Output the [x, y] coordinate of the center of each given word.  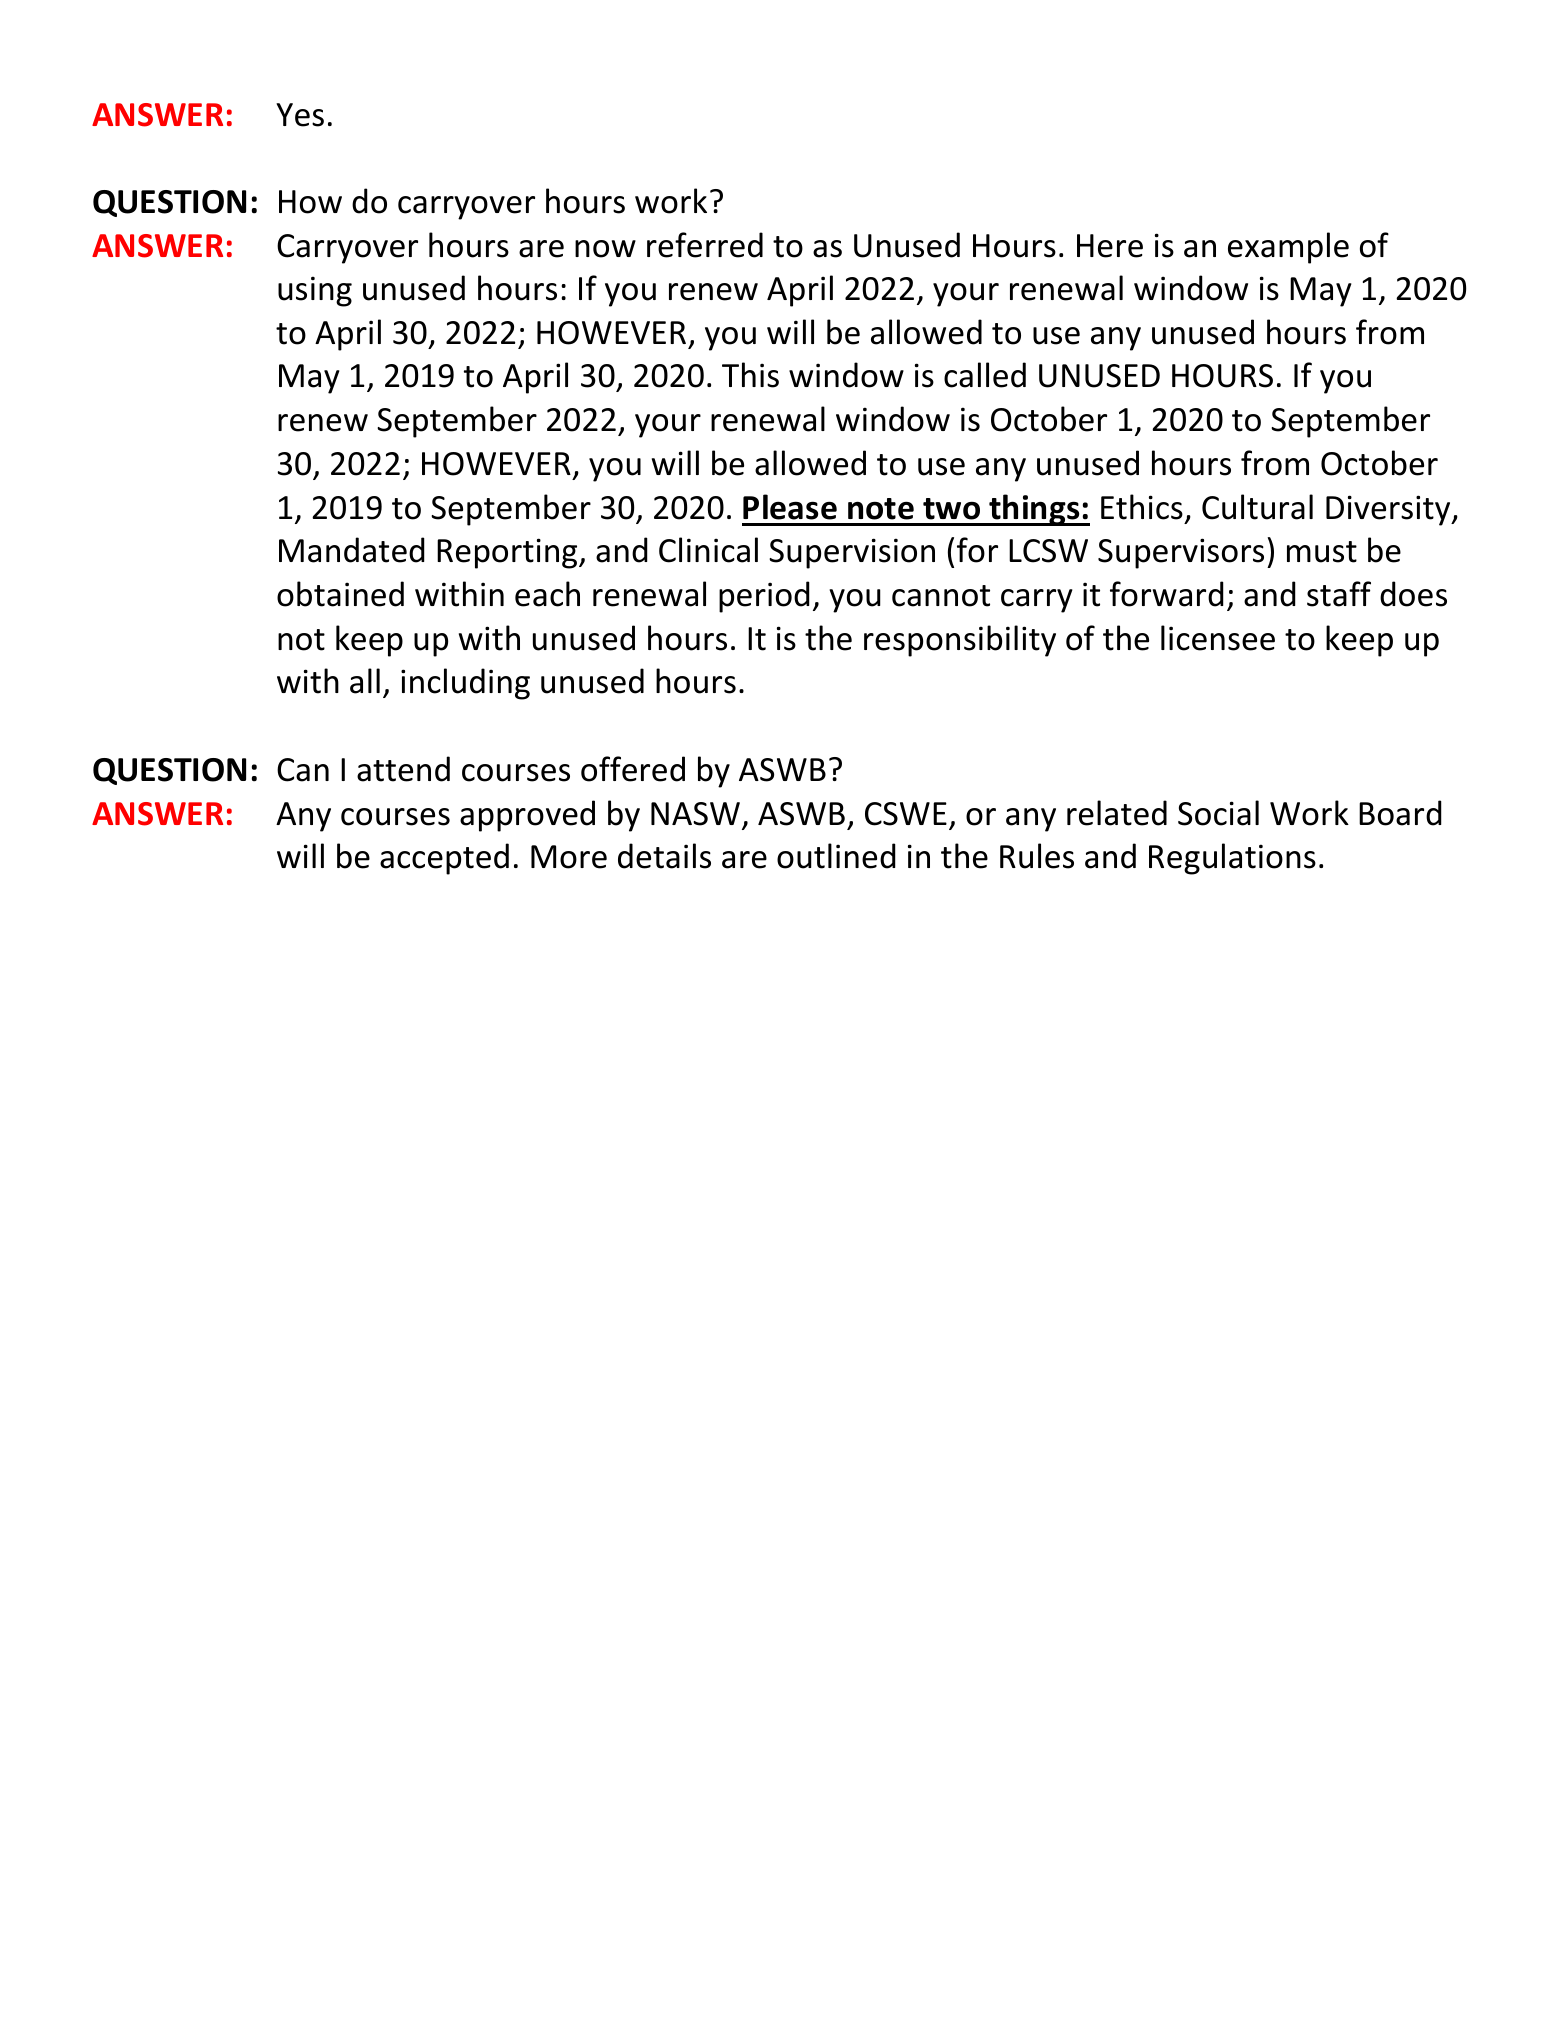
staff [1339, 594]
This [750, 375]
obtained [340, 594]
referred [705, 245]
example [1288, 248]
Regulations [1232, 859]
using [315, 291]
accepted [444, 859]
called [985, 375]
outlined [836, 856]
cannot [941, 596]
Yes [300, 115]
